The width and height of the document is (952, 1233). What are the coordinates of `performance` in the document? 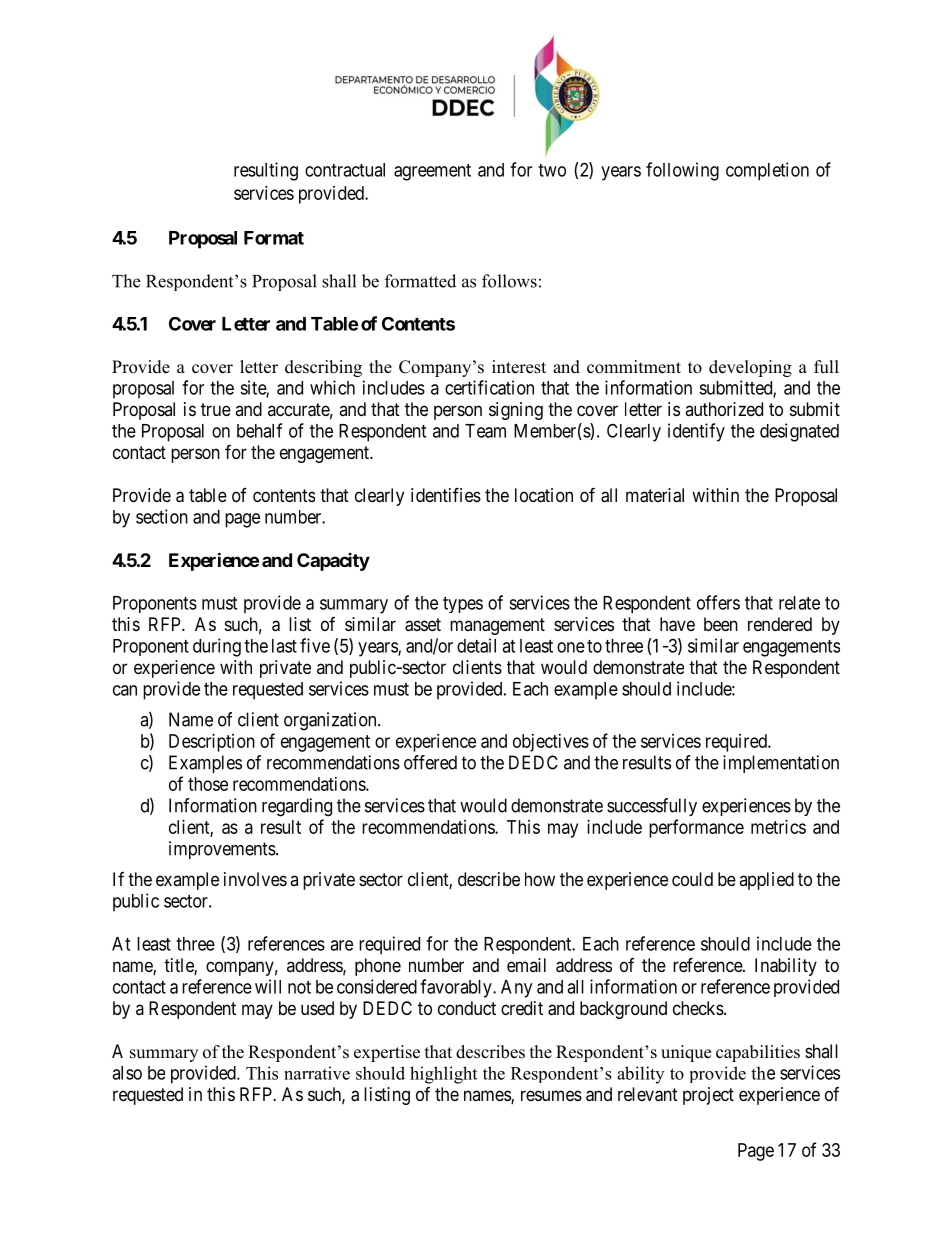 It's located at (696, 828).
